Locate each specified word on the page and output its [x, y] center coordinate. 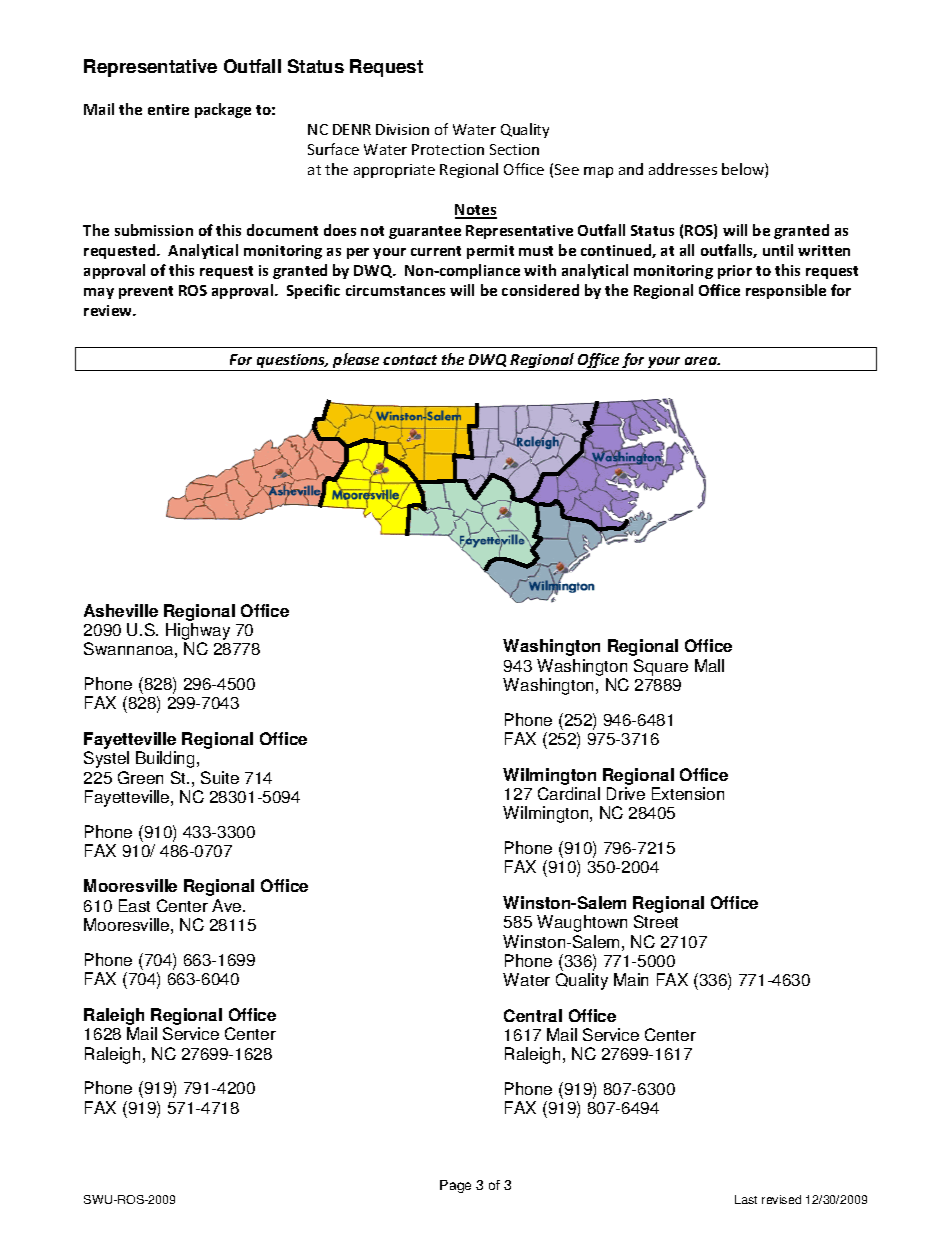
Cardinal [569, 793]
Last [746, 1199]
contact [410, 360]
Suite [220, 777]
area [702, 361]
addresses [683, 169]
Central [533, 1015]
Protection [448, 149]
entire [168, 109]
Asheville [121, 610]
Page [455, 1186]
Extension [688, 793]
